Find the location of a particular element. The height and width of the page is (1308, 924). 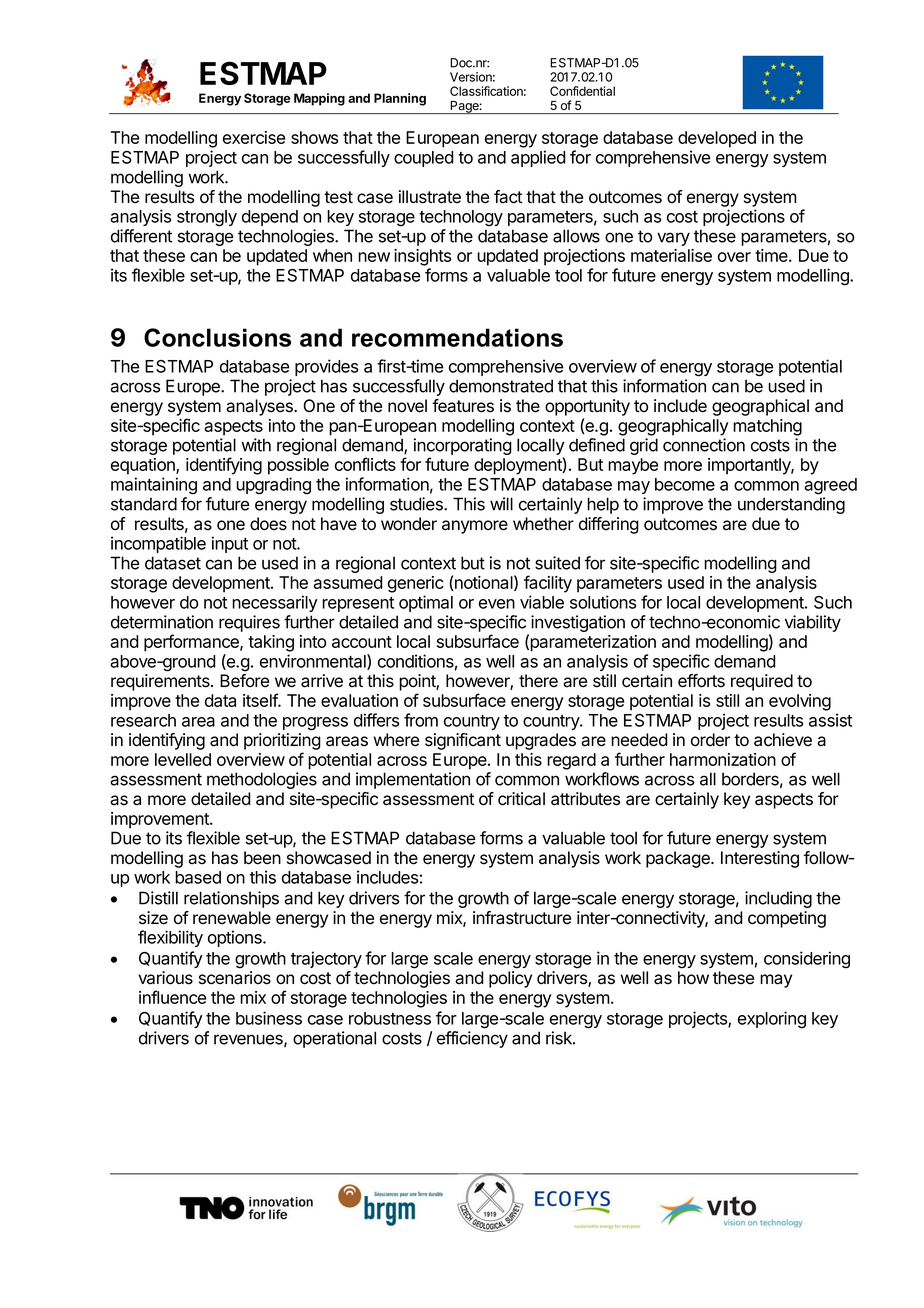

recommendations is located at coordinates (457, 337).
